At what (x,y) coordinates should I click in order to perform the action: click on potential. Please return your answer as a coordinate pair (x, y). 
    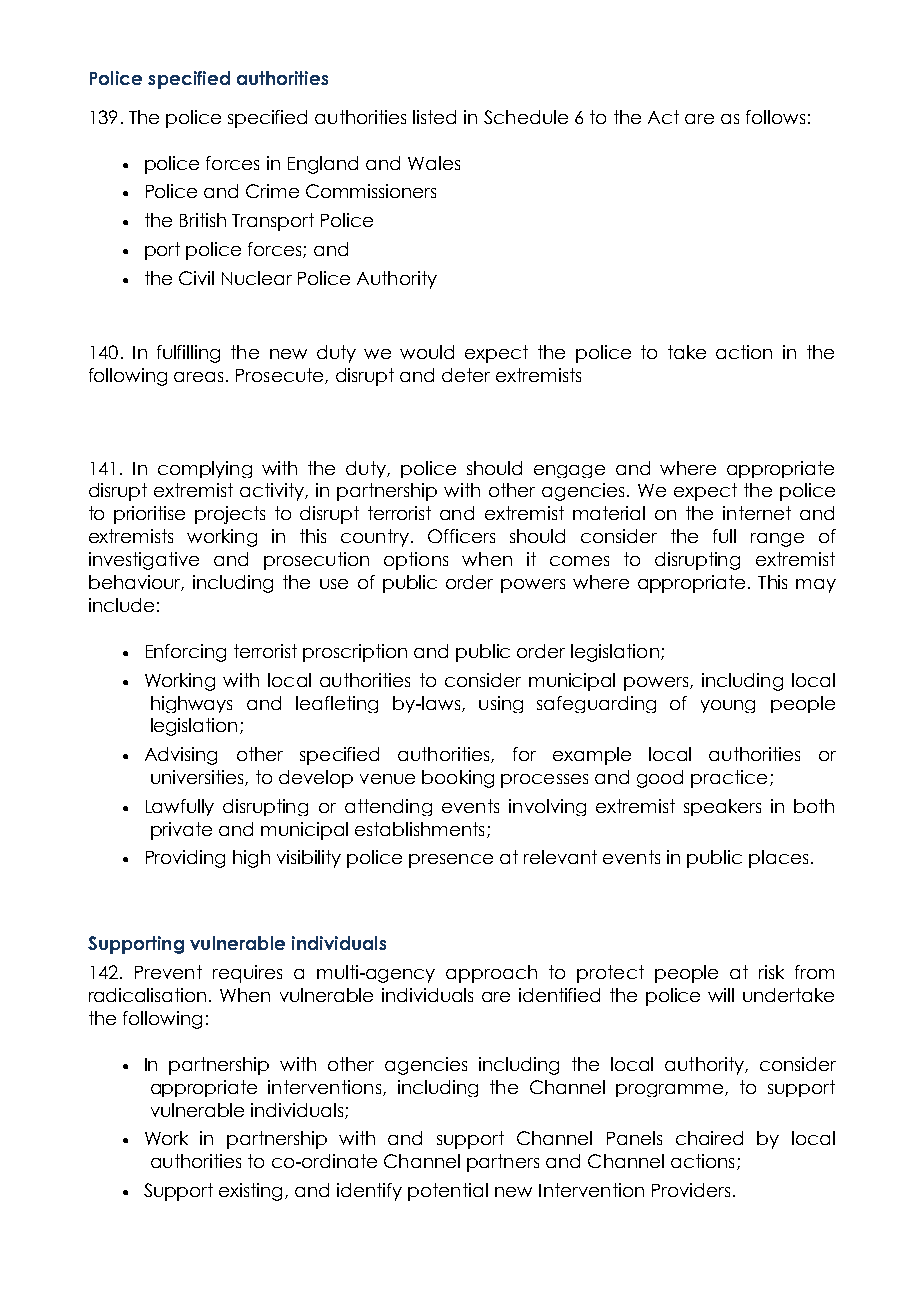
    Looking at the image, I should click on (448, 1192).
